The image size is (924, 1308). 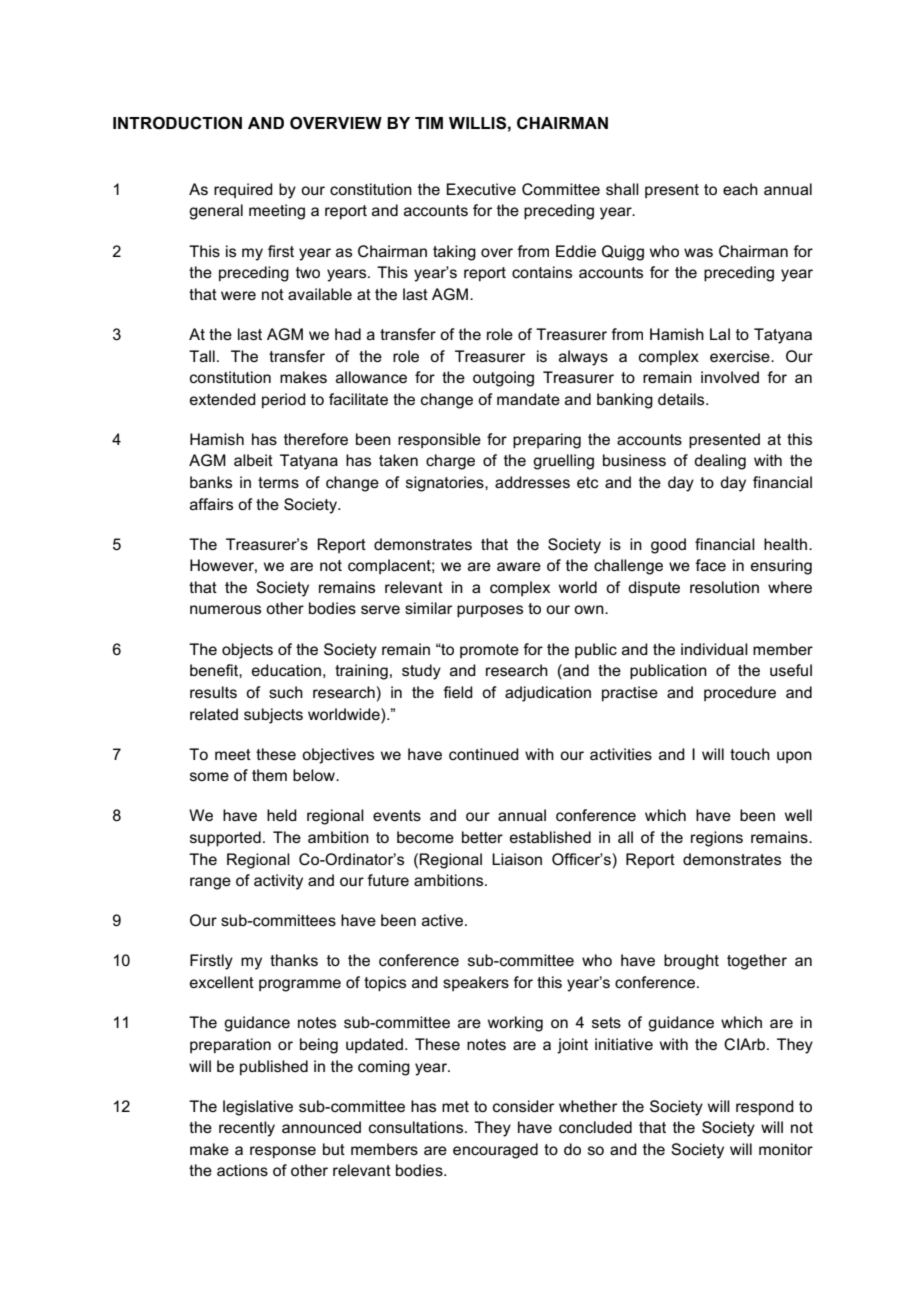 What do you see at coordinates (730, 377) in the image?
I see `involved` at bounding box center [730, 377].
